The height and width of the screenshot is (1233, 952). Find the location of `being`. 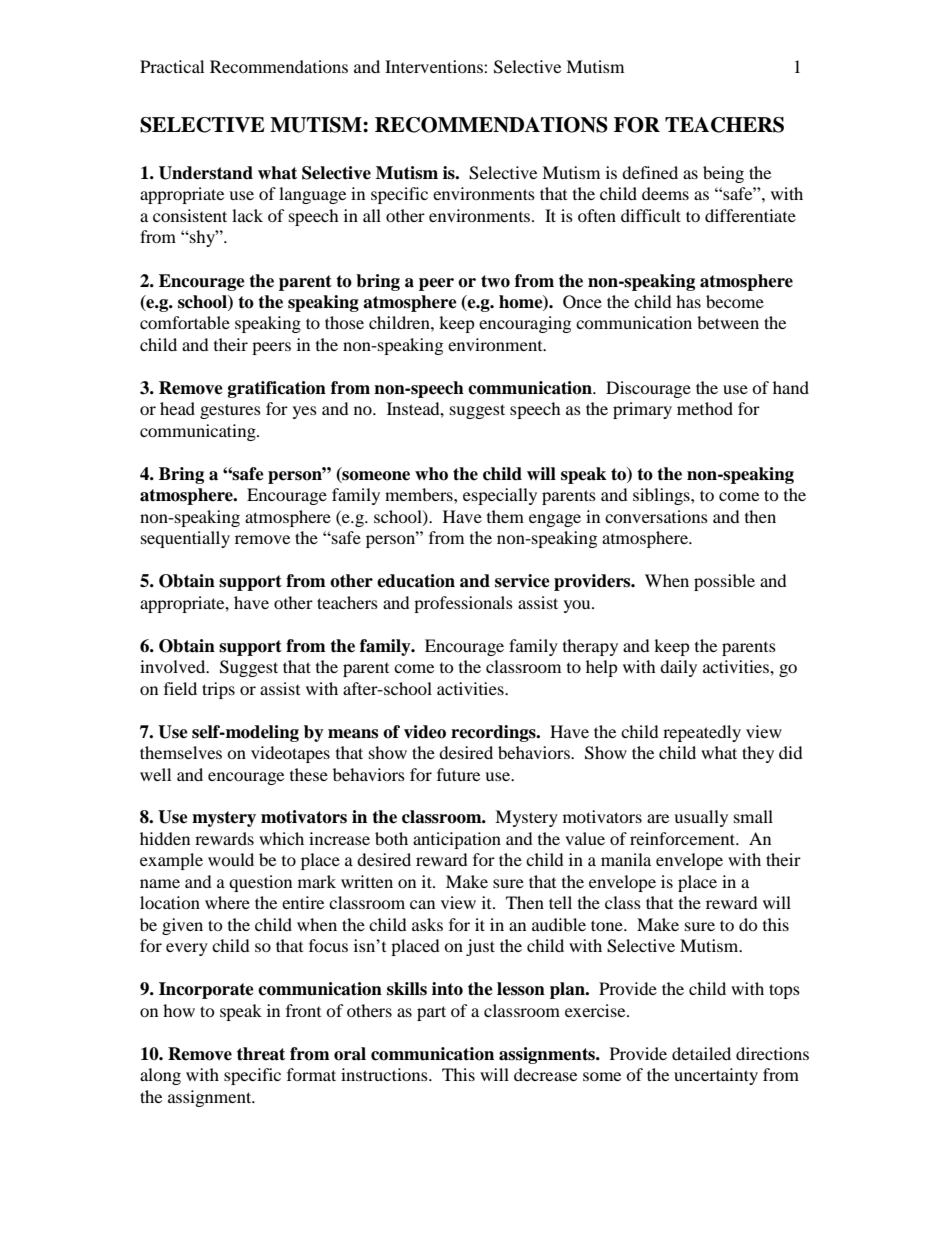

being is located at coordinates (723, 174).
